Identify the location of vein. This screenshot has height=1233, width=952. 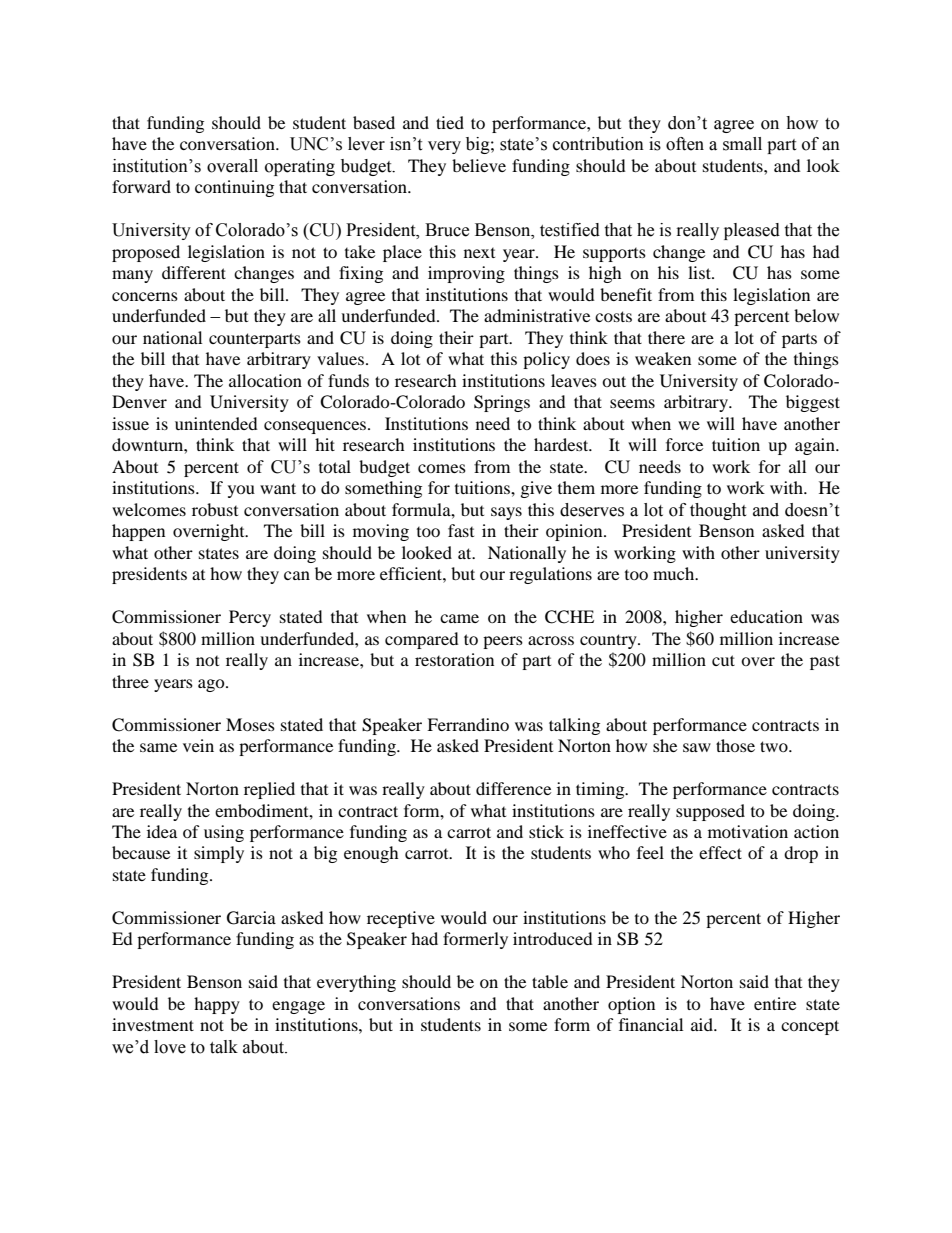
(198, 745).
